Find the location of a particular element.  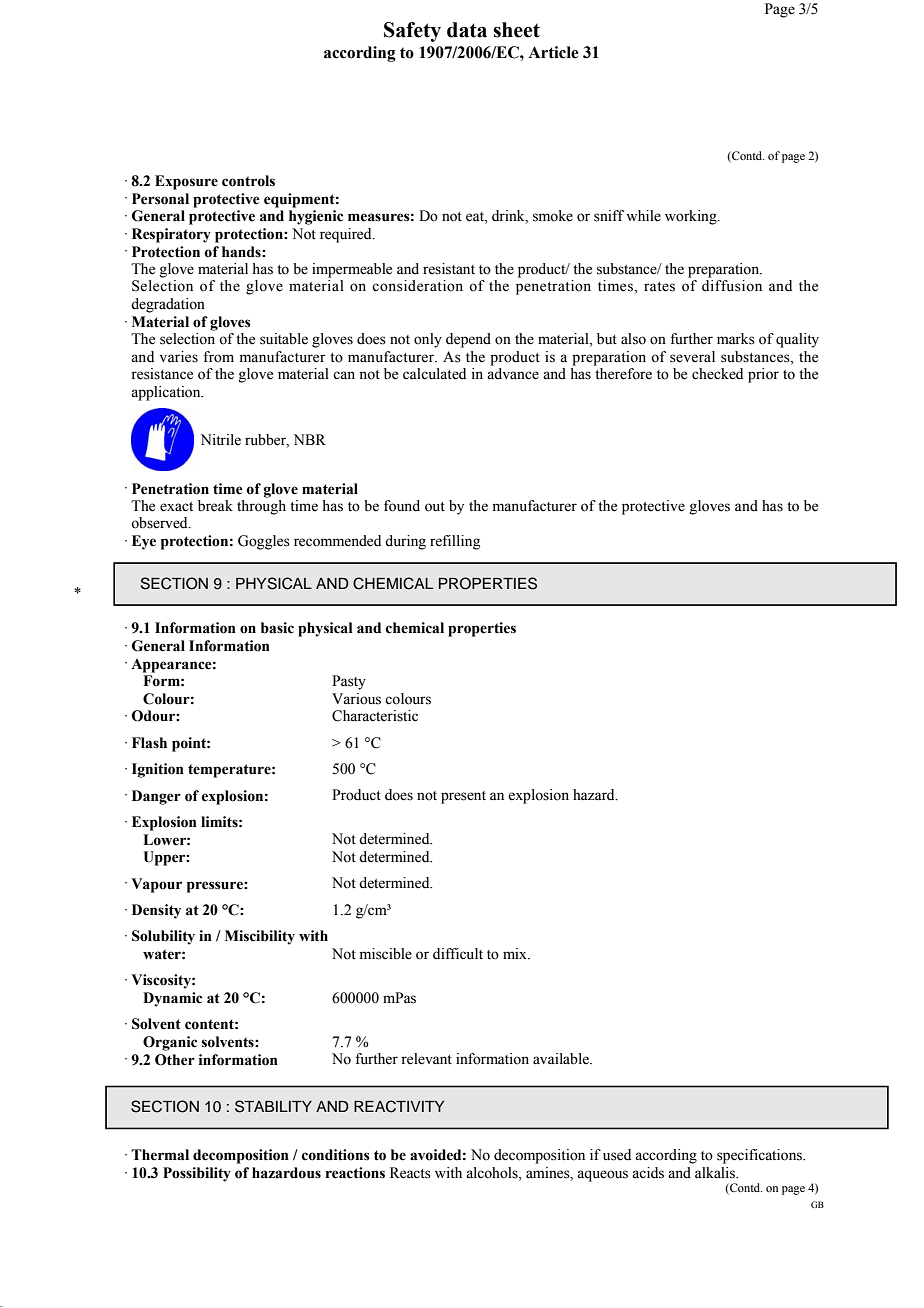

controls is located at coordinates (248, 181).
